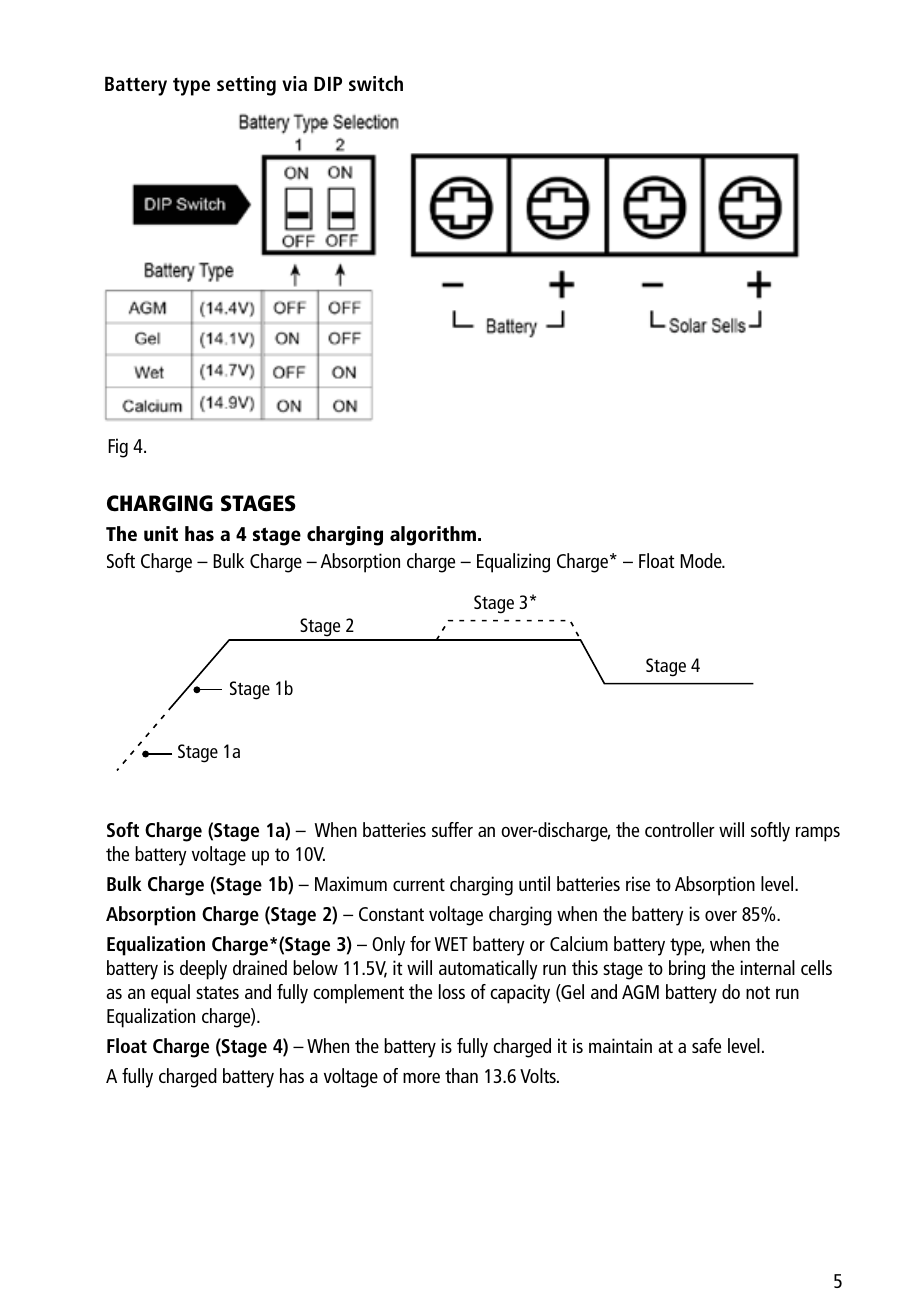 This screenshot has width=924, height=1311. I want to click on unit, so click(161, 533).
